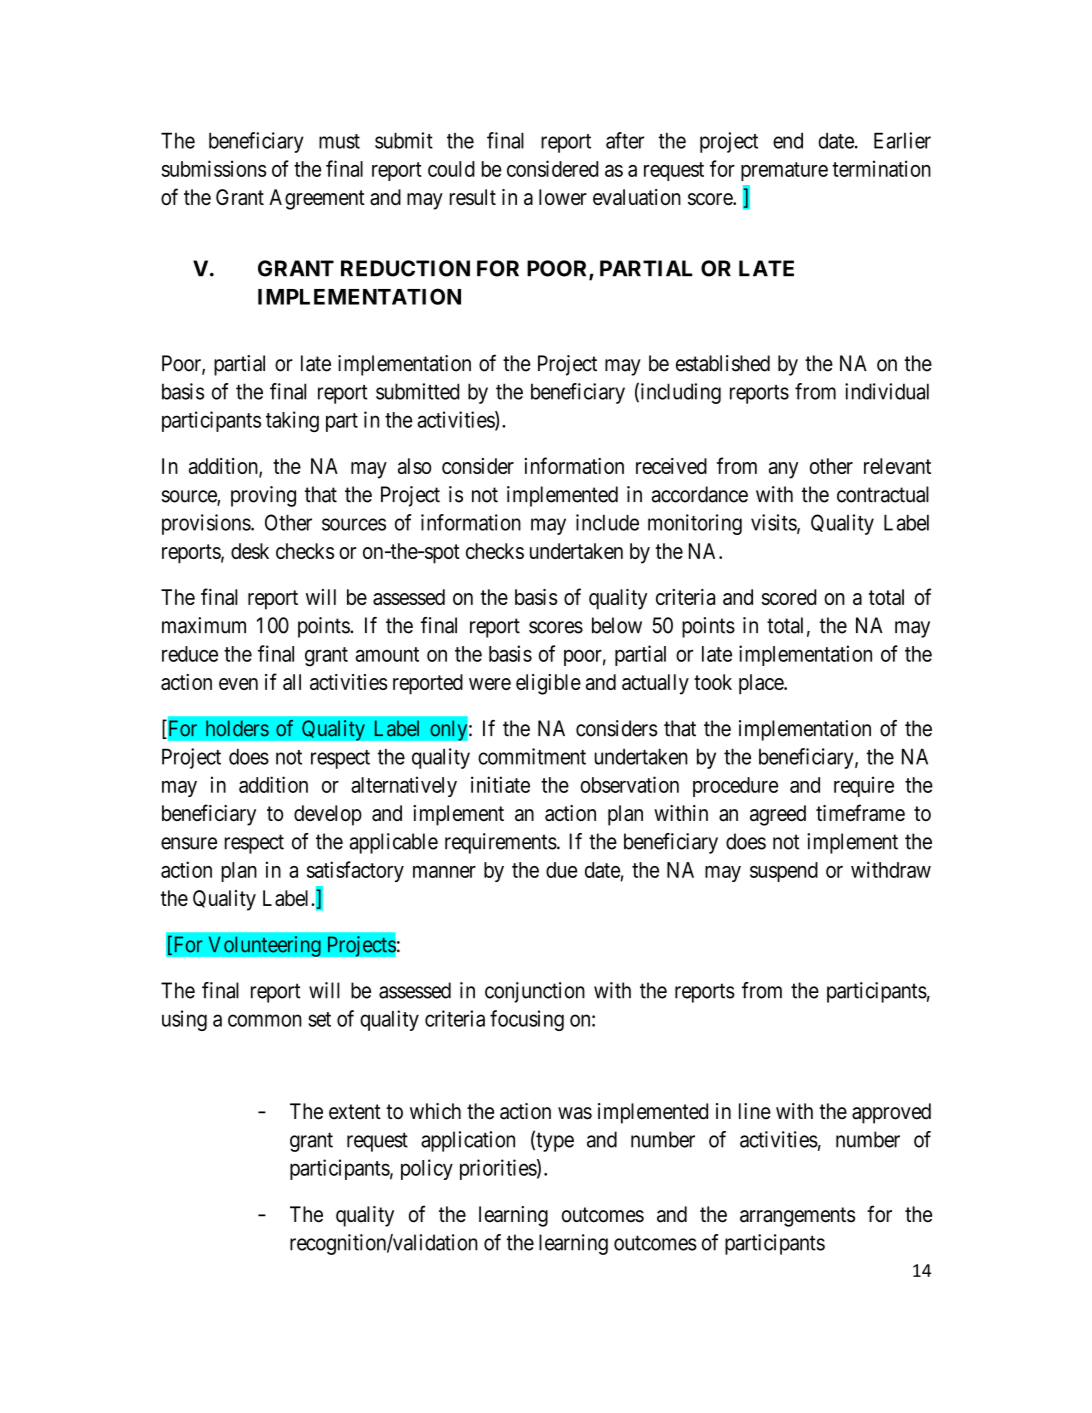 This screenshot has height=1413, width=1092. I want to click on lower, so click(563, 197).
